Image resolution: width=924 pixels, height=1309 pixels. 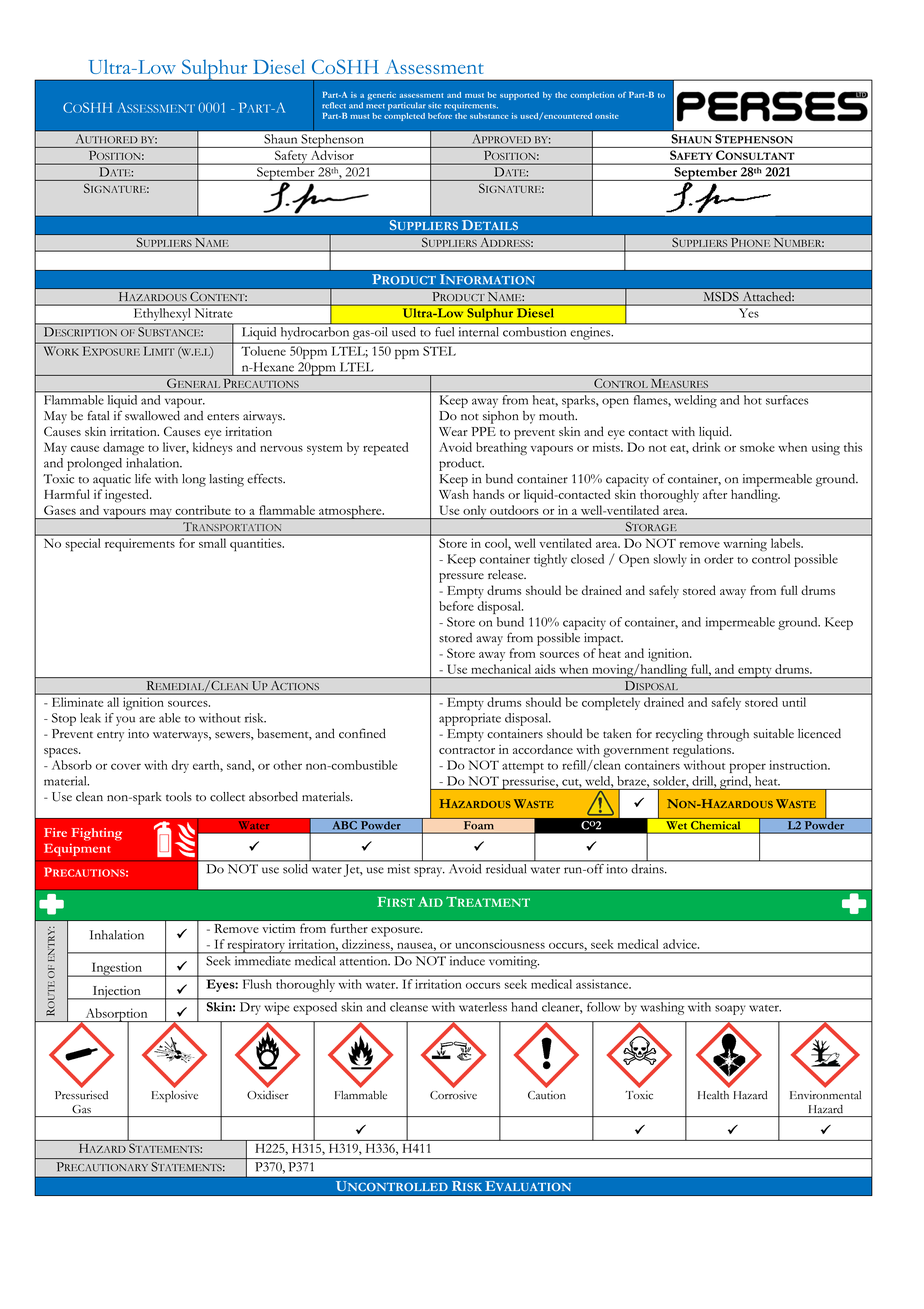 I want to click on Explosive, so click(x=175, y=1096).
